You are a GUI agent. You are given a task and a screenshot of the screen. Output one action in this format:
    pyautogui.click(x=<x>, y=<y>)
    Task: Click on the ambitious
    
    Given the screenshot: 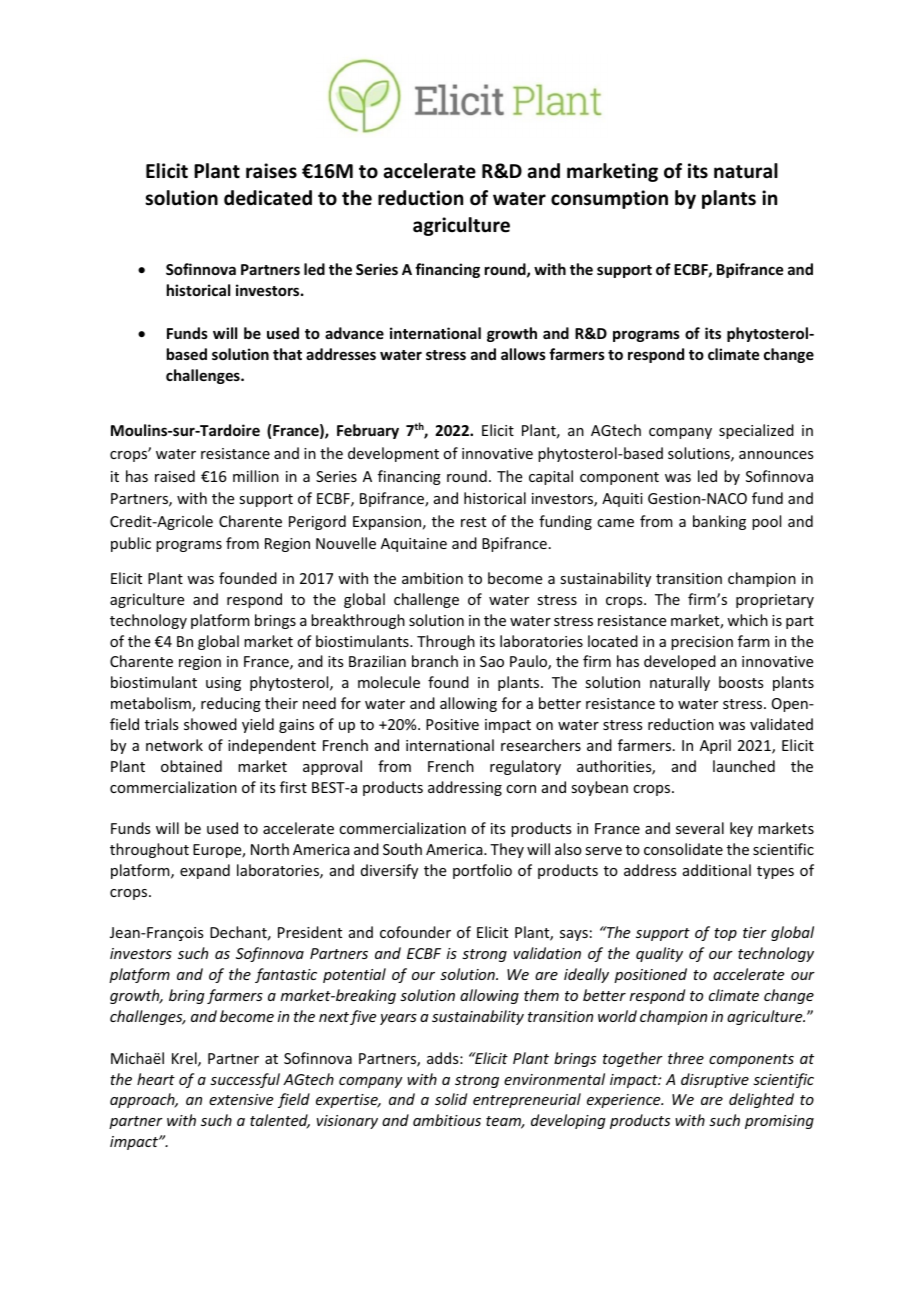 What is the action you would take?
    pyautogui.click(x=447, y=1120)
